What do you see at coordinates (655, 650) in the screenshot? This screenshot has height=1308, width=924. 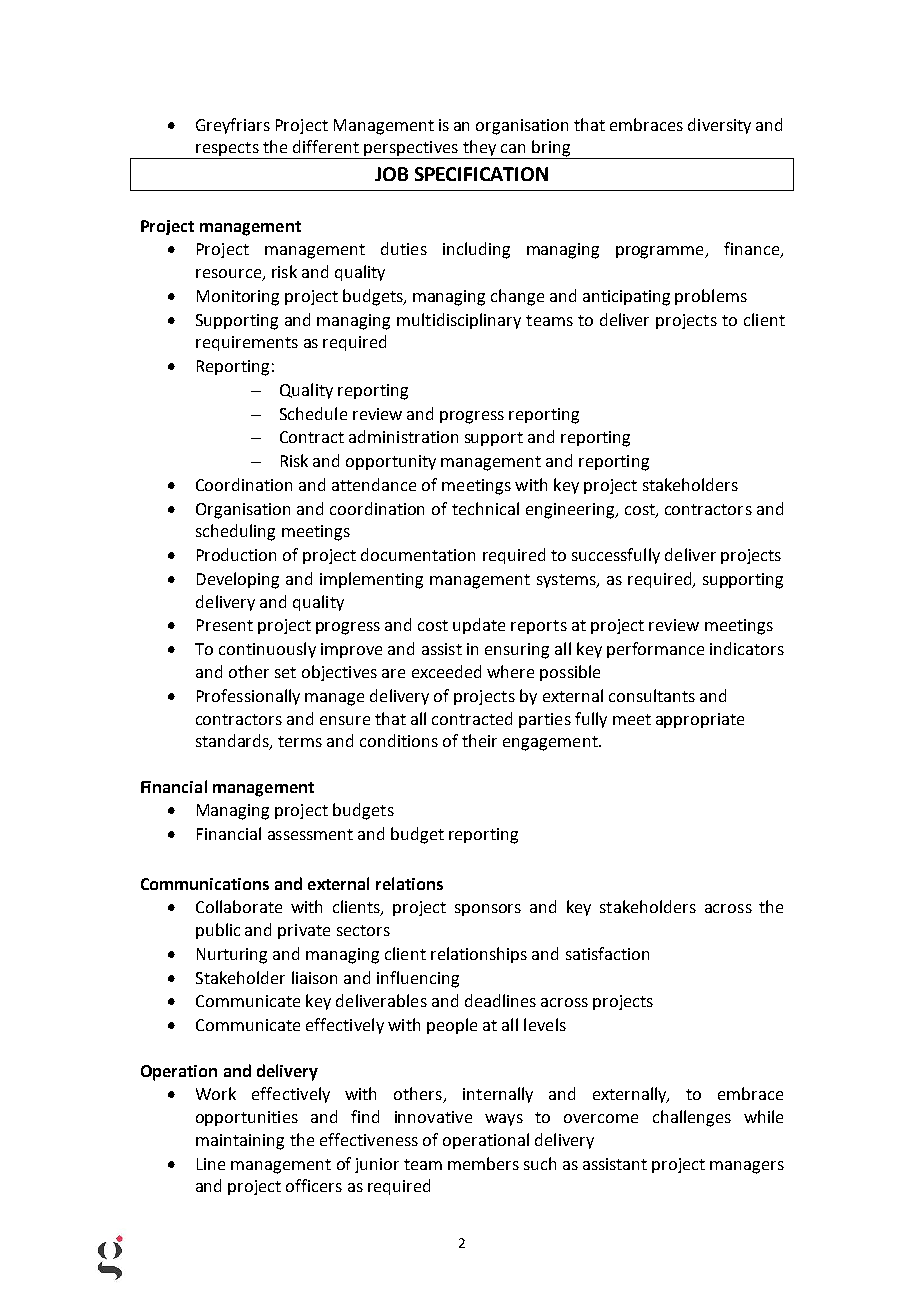 I see `performance` at bounding box center [655, 650].
